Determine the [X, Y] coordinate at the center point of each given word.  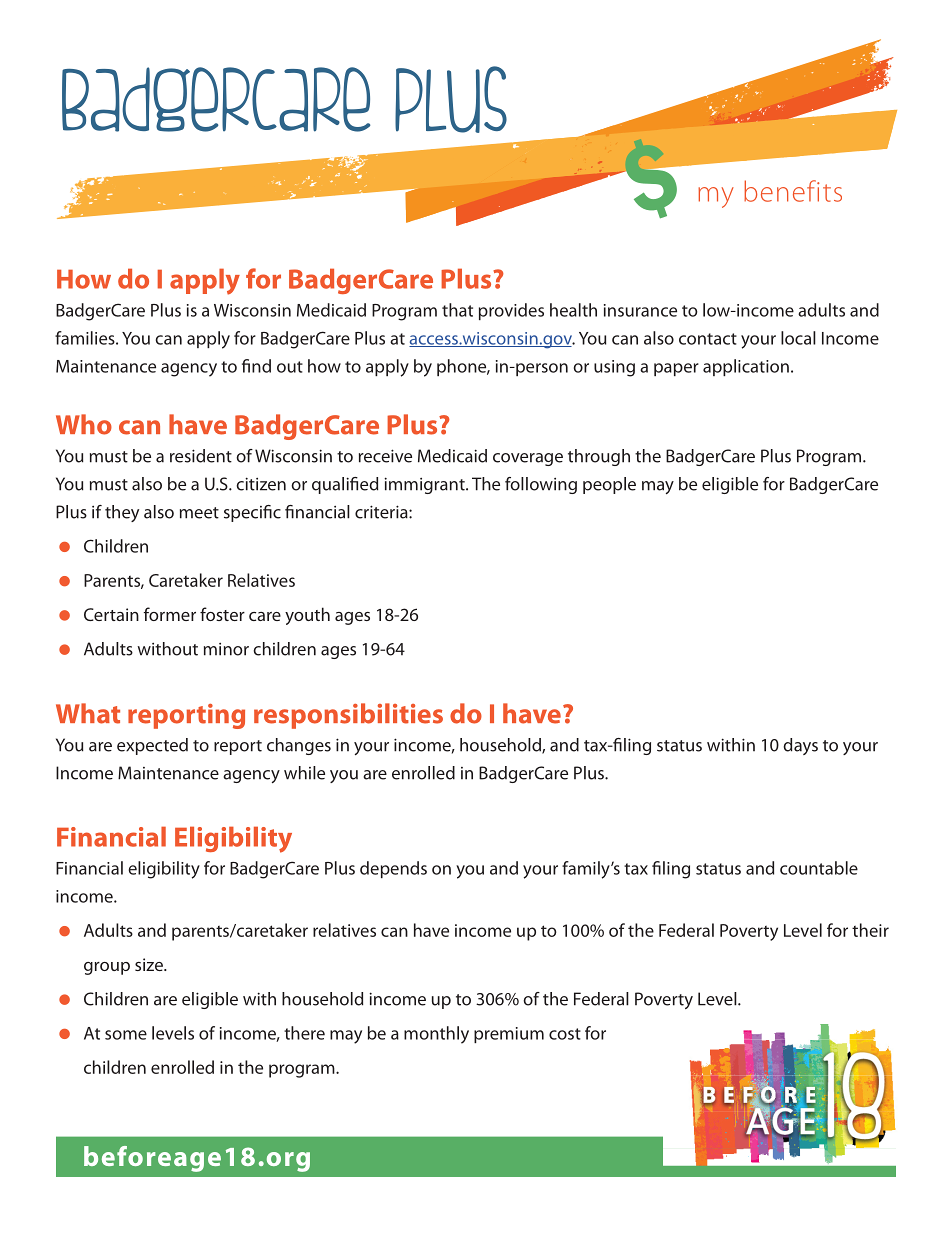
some [126, 1035]
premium [509, 1035]
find [256, 366]
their [870, 930]
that [457, 310]
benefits [793, 191]
